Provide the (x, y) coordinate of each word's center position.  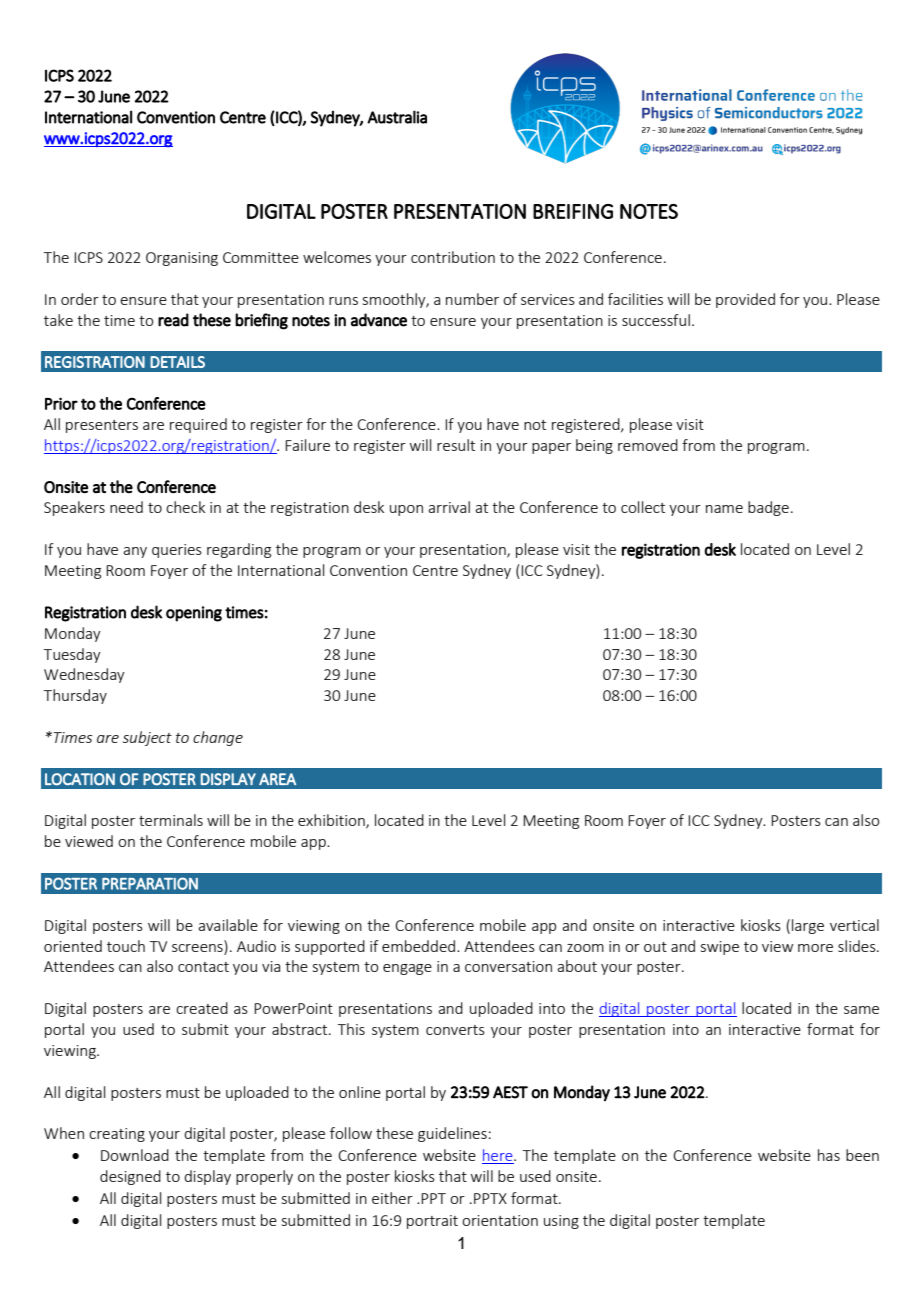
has (829, 1155)
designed (130, 1177)
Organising (182, 259)
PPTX (490, 1198)
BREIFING (573, 211)
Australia (397, 117)
